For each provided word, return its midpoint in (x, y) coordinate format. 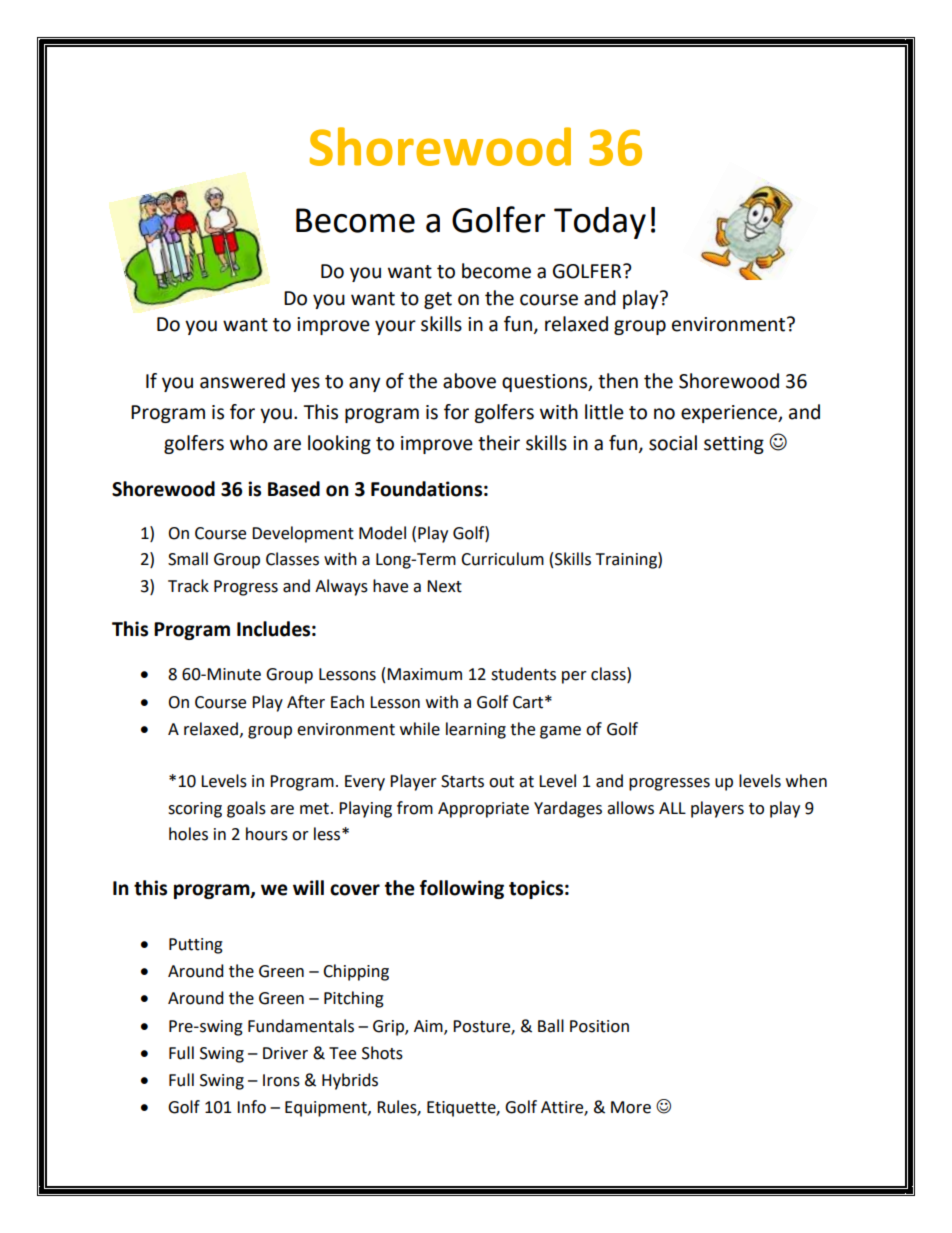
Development (303, 534)
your (395, 327)
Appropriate (483, 810)
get (438, 300)
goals (246, 809)
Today (600, 223)
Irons (281, 1080)
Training (627, 560)
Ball (551, 1026)
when (806, 781)
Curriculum (502, 559)
